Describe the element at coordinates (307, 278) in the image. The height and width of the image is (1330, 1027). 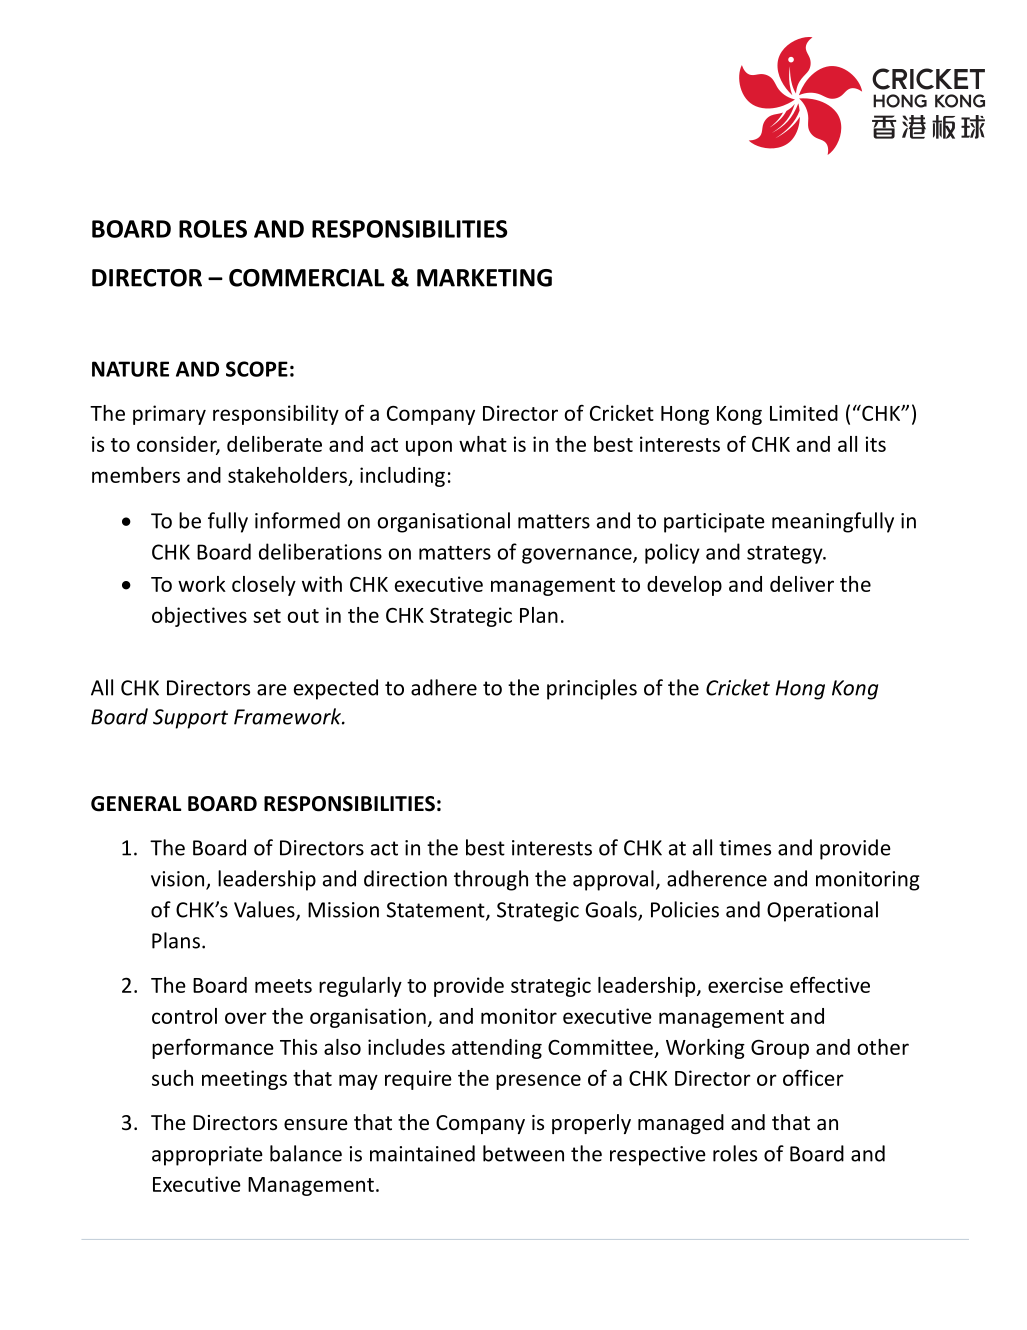
I see `COMMERCIAL` at that location.
